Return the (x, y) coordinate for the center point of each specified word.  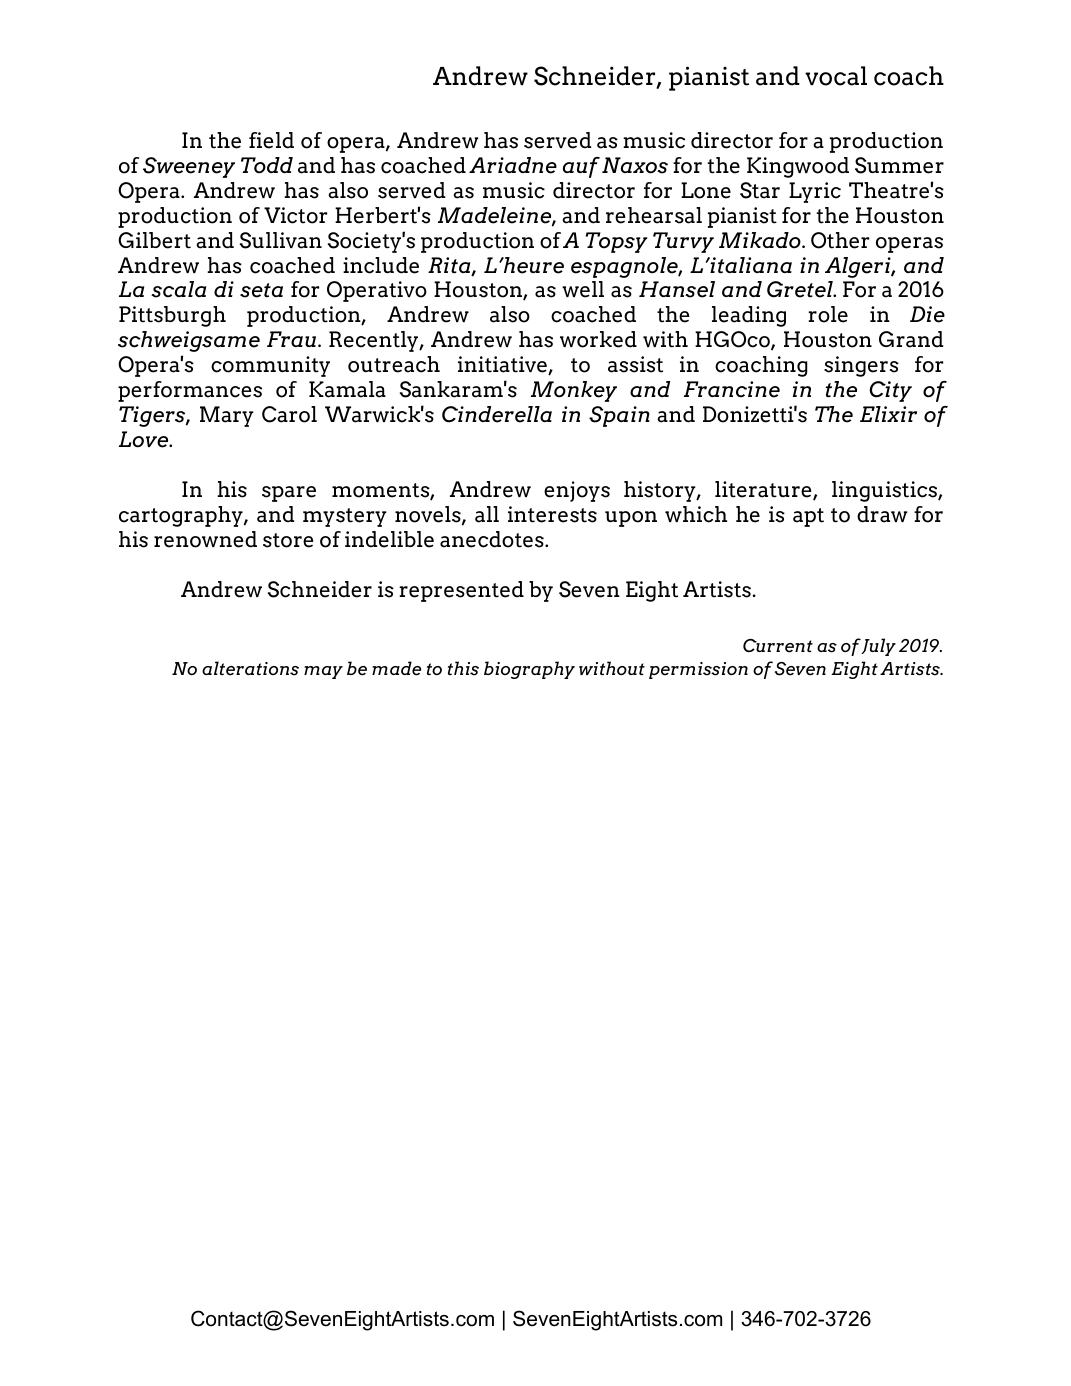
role (828, 314)
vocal (836, 76)
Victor (295, 215)
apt (808, 517)
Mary (227, 416)
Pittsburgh (172, 316)
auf (581, 167)
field (271, 140)
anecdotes (493, 539)
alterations (250, 668)
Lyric (815, 192)
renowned (205, 539)
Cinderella (497, 414)
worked (598, 339)
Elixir (888, 414)
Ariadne (513, 165)
